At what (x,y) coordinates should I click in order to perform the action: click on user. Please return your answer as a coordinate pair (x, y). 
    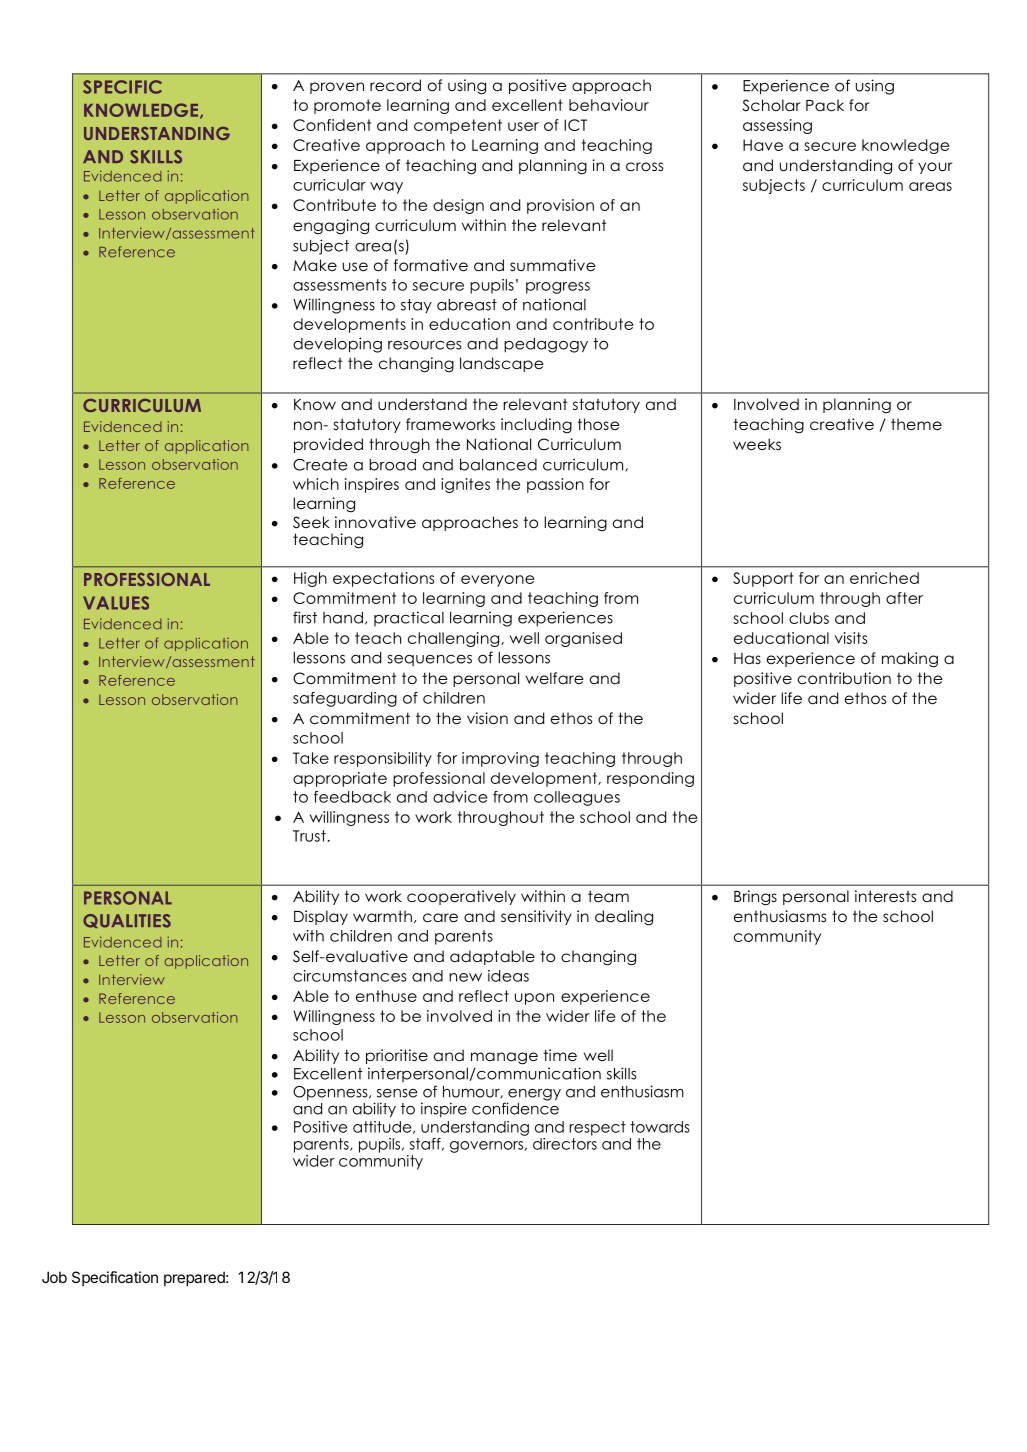
    Looking at the image, I should click on (523, 126).
